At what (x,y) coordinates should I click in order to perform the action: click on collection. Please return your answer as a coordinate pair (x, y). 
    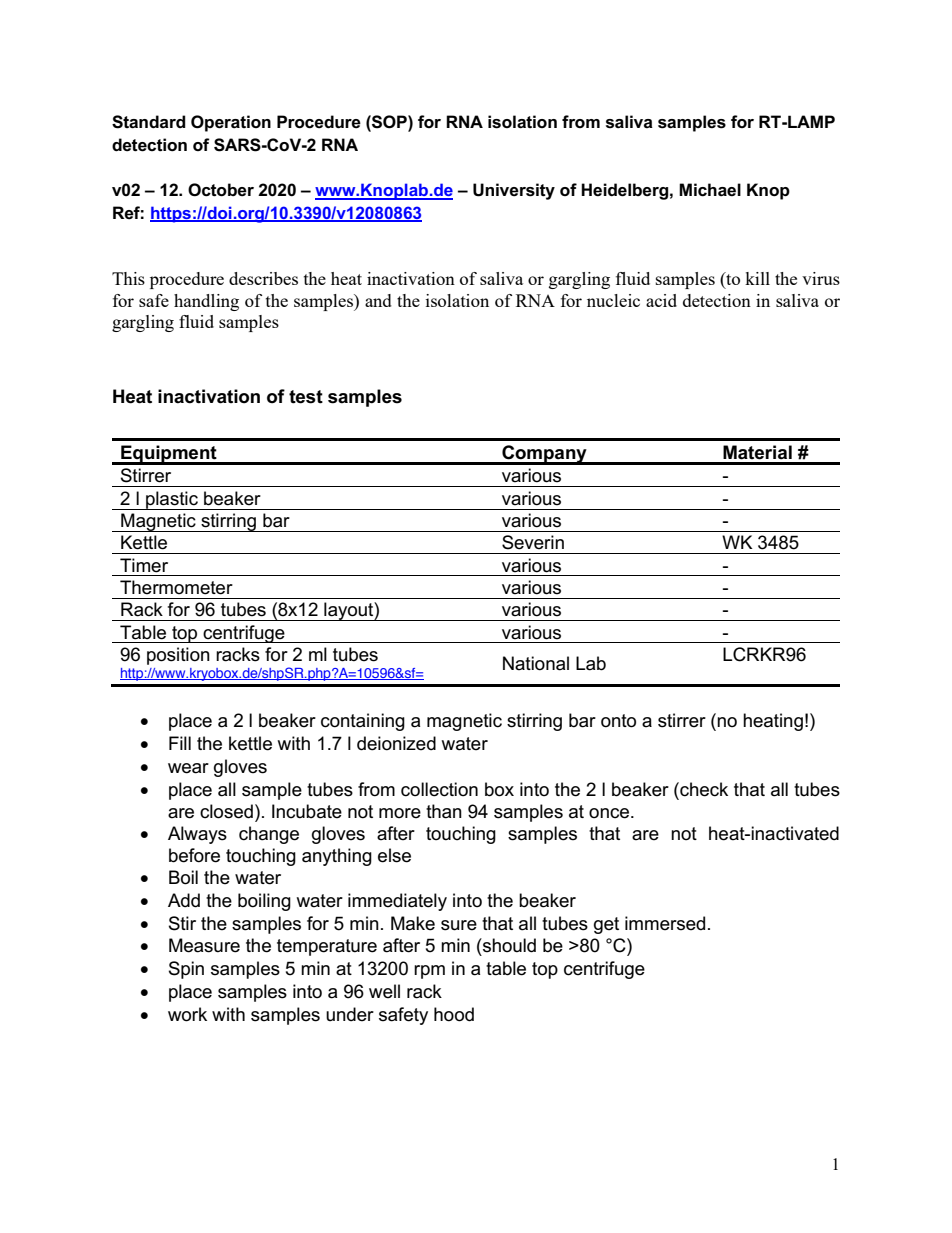
    Looking at the image, I should click on (439, 789).
